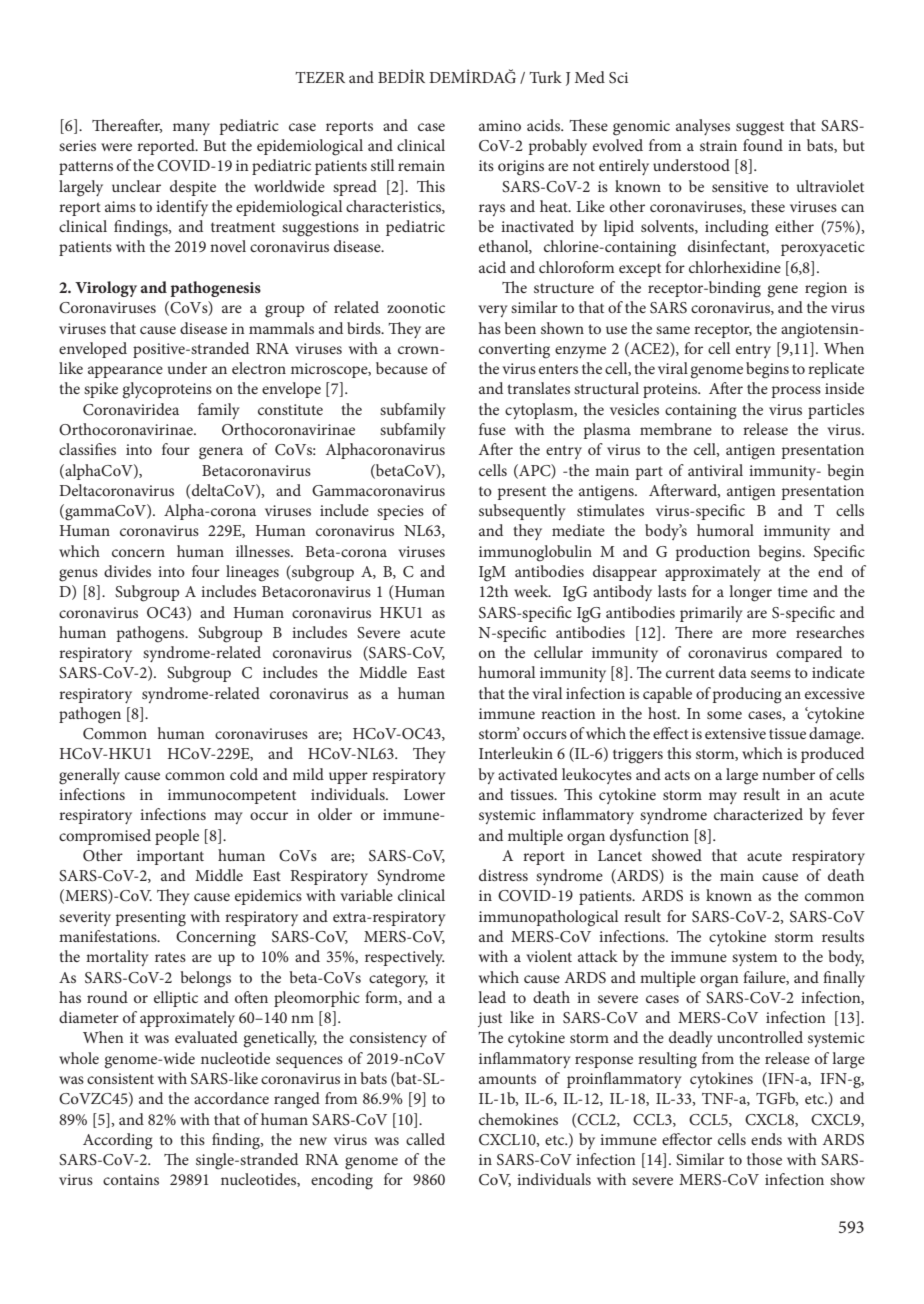 Image resolution: width=924 pixels, height=1304 pixels. What do you see at coordinates (763, 145) in the page?
I see `found` at bounding box center [763, 145].
